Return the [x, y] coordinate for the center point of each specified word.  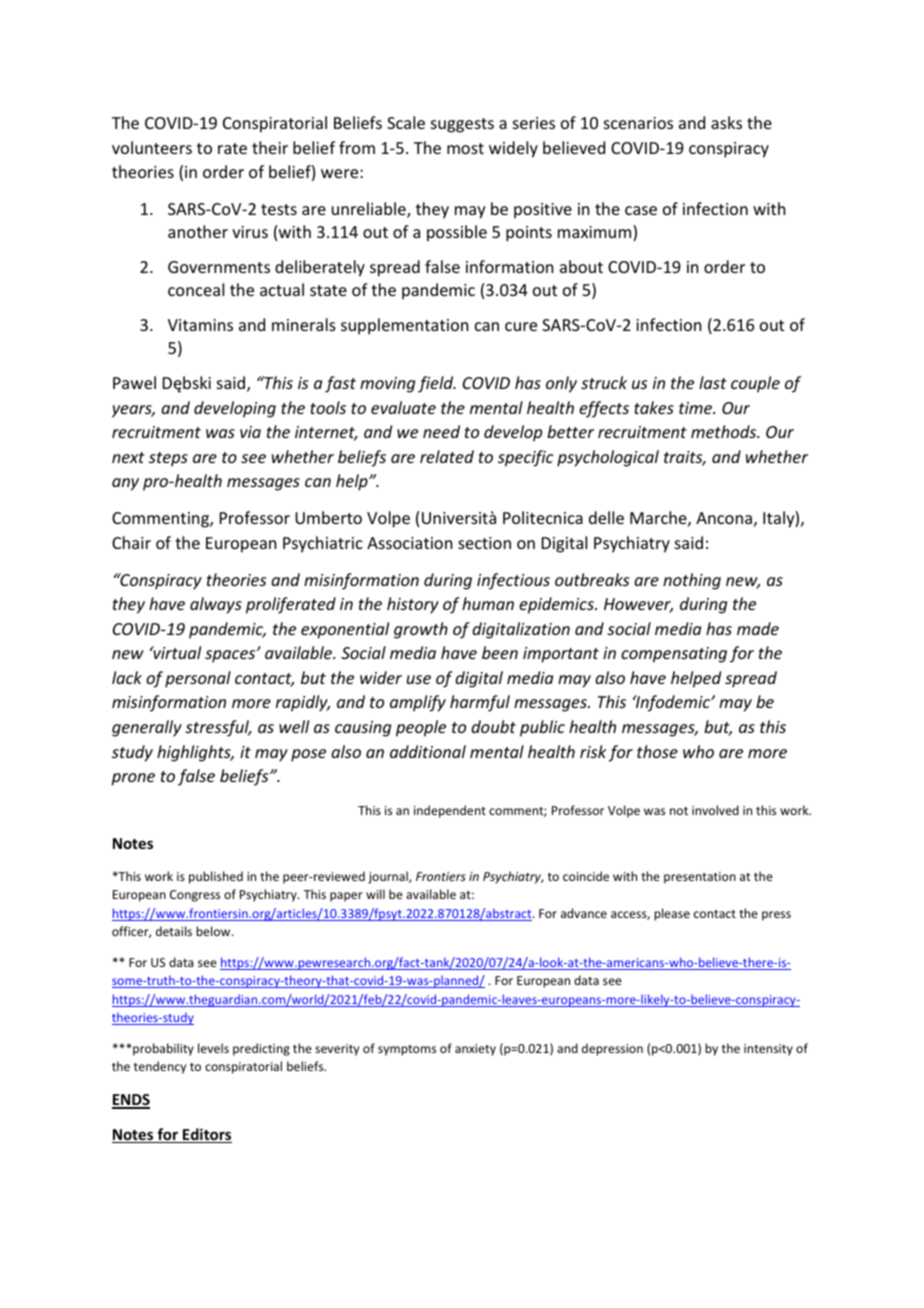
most [465, 148]
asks [726, 122]
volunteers [152, 147]
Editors [206, 1135]
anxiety [475, 1050]
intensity [768, 1050]
